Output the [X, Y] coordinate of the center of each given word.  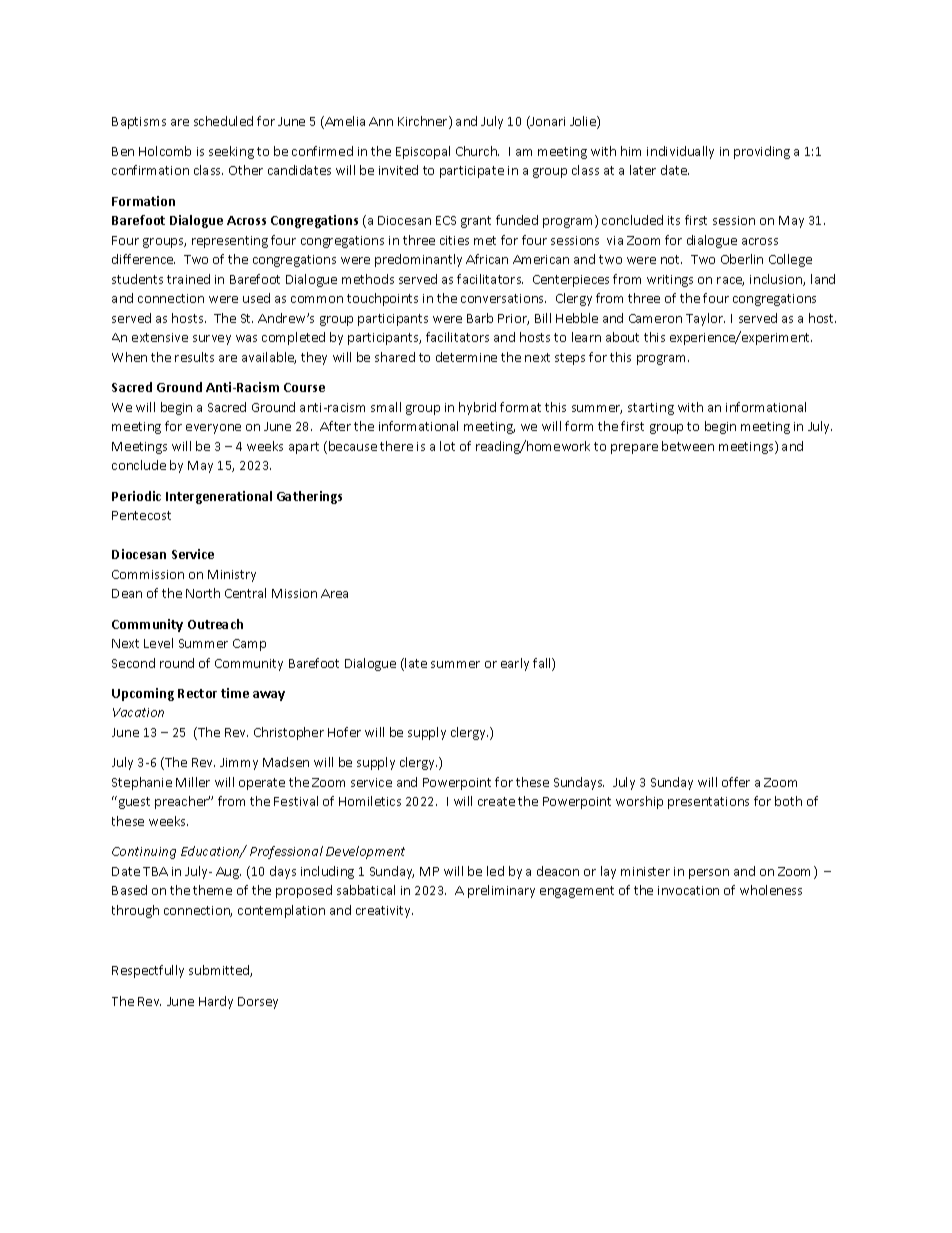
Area [334, 593]
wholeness [771, 890]
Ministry [232, 576]
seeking [231, 152]
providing [762, 152]
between [688, 446]
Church [477, 151]
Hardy [216, 1002]
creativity [384, 912]
